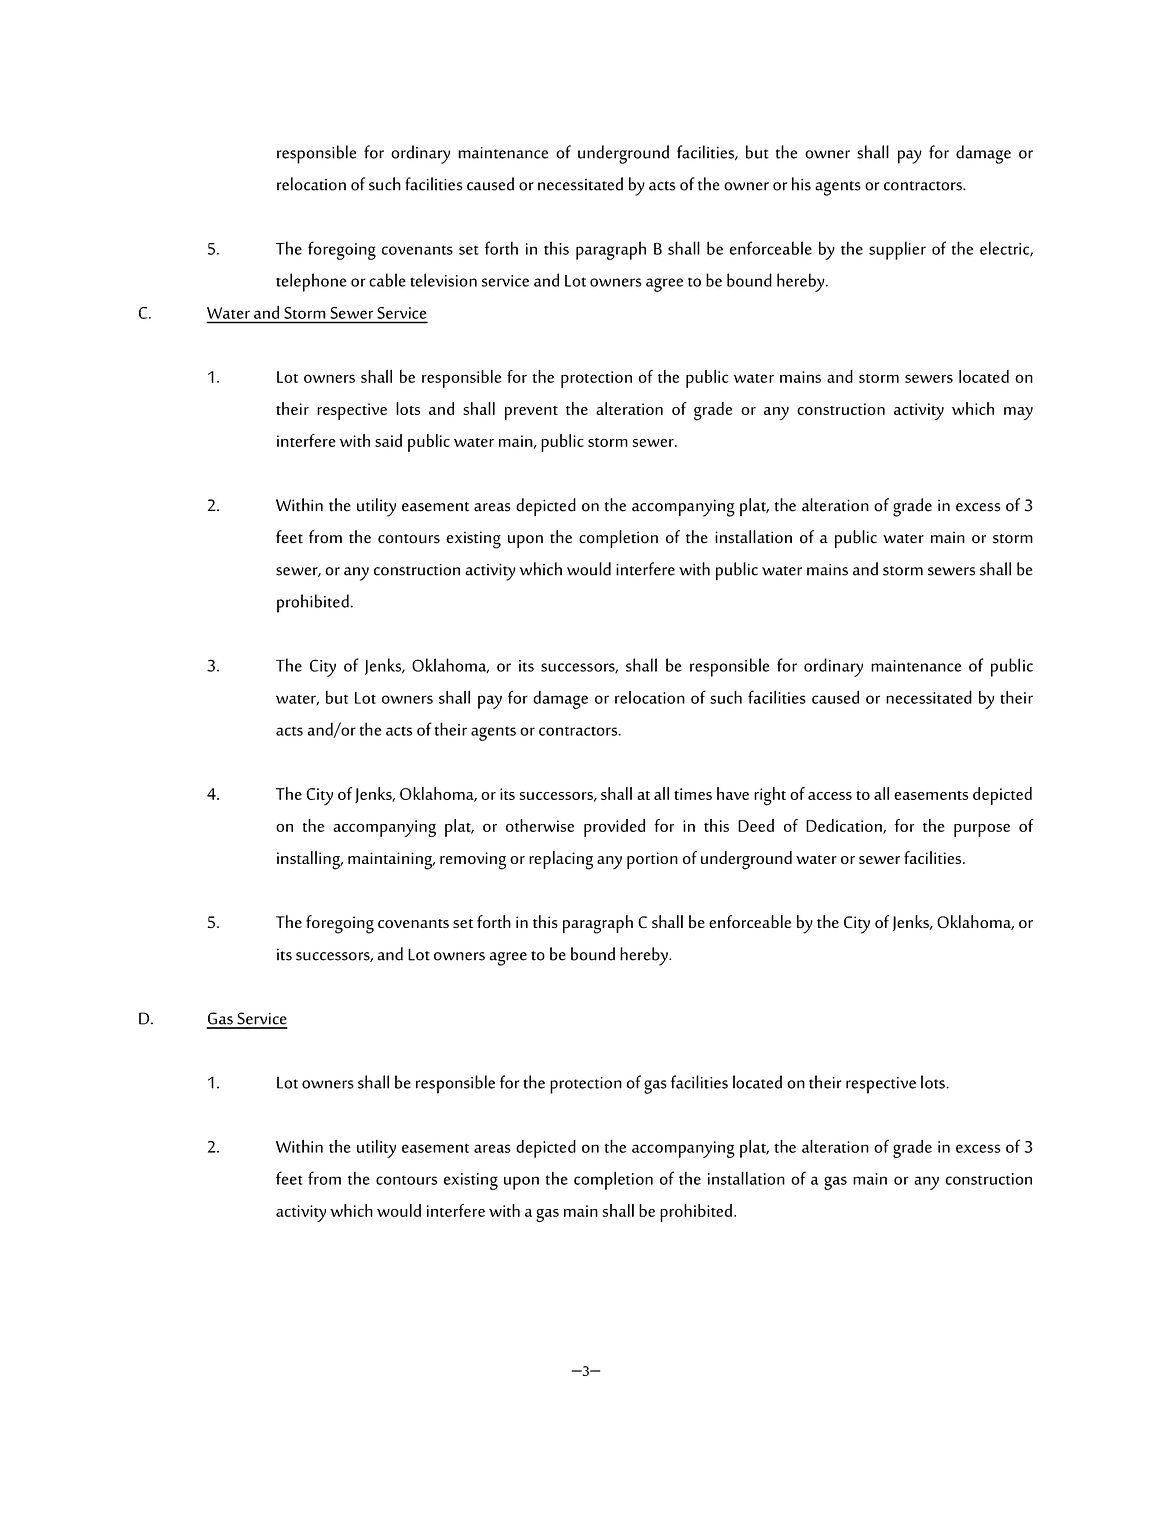 The height and width of the screenshot is (1516, 1172). I want to click on times, so click(693, 794).
